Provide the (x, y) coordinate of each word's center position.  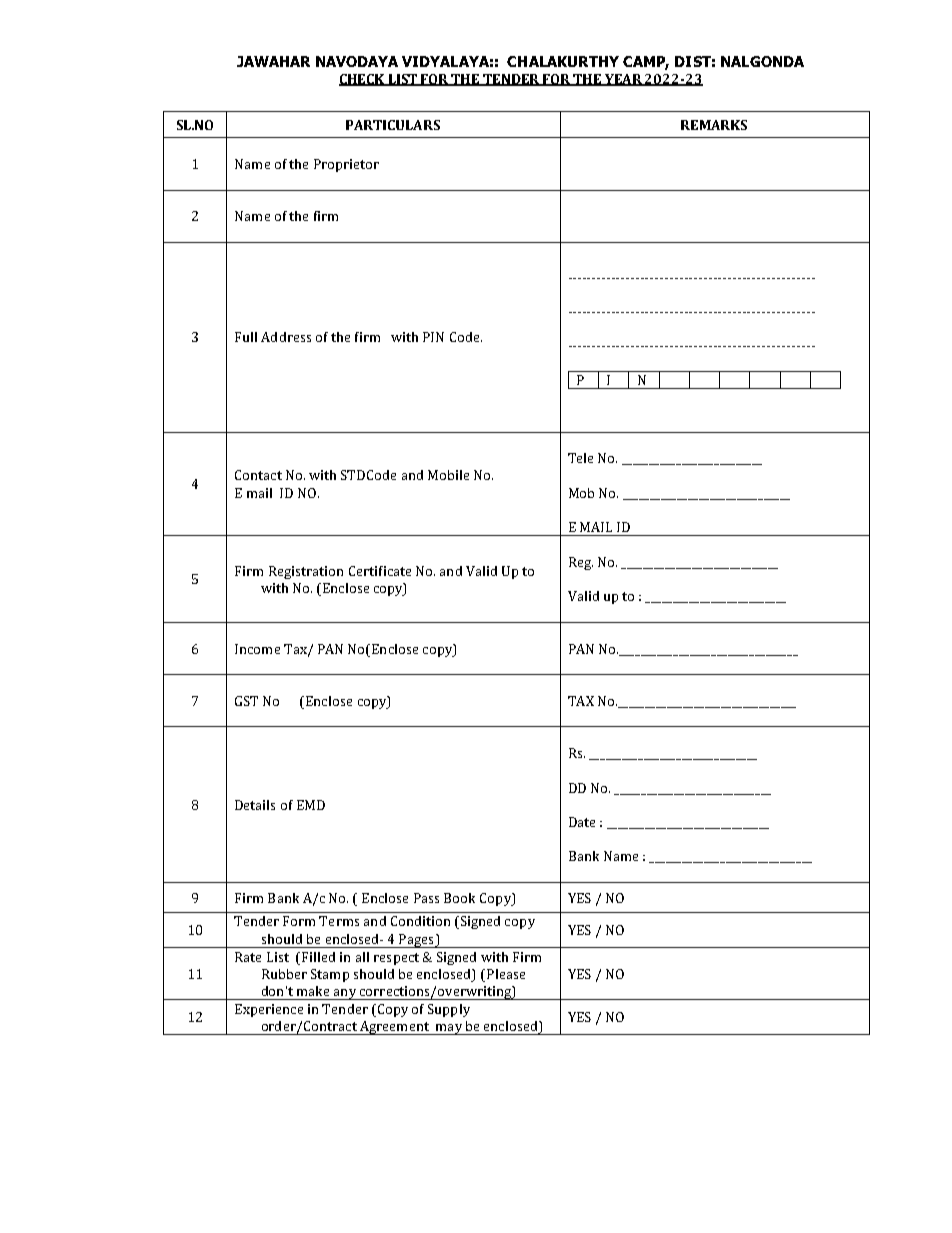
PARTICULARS (393, 125)
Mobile (448, 475)
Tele (580, 458)
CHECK (363, 80)
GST (246, 701)
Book (459, 898)
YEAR (624, 80)
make (313, 991)
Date (582, 822)
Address (286, 337)
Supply (449, 1010)
